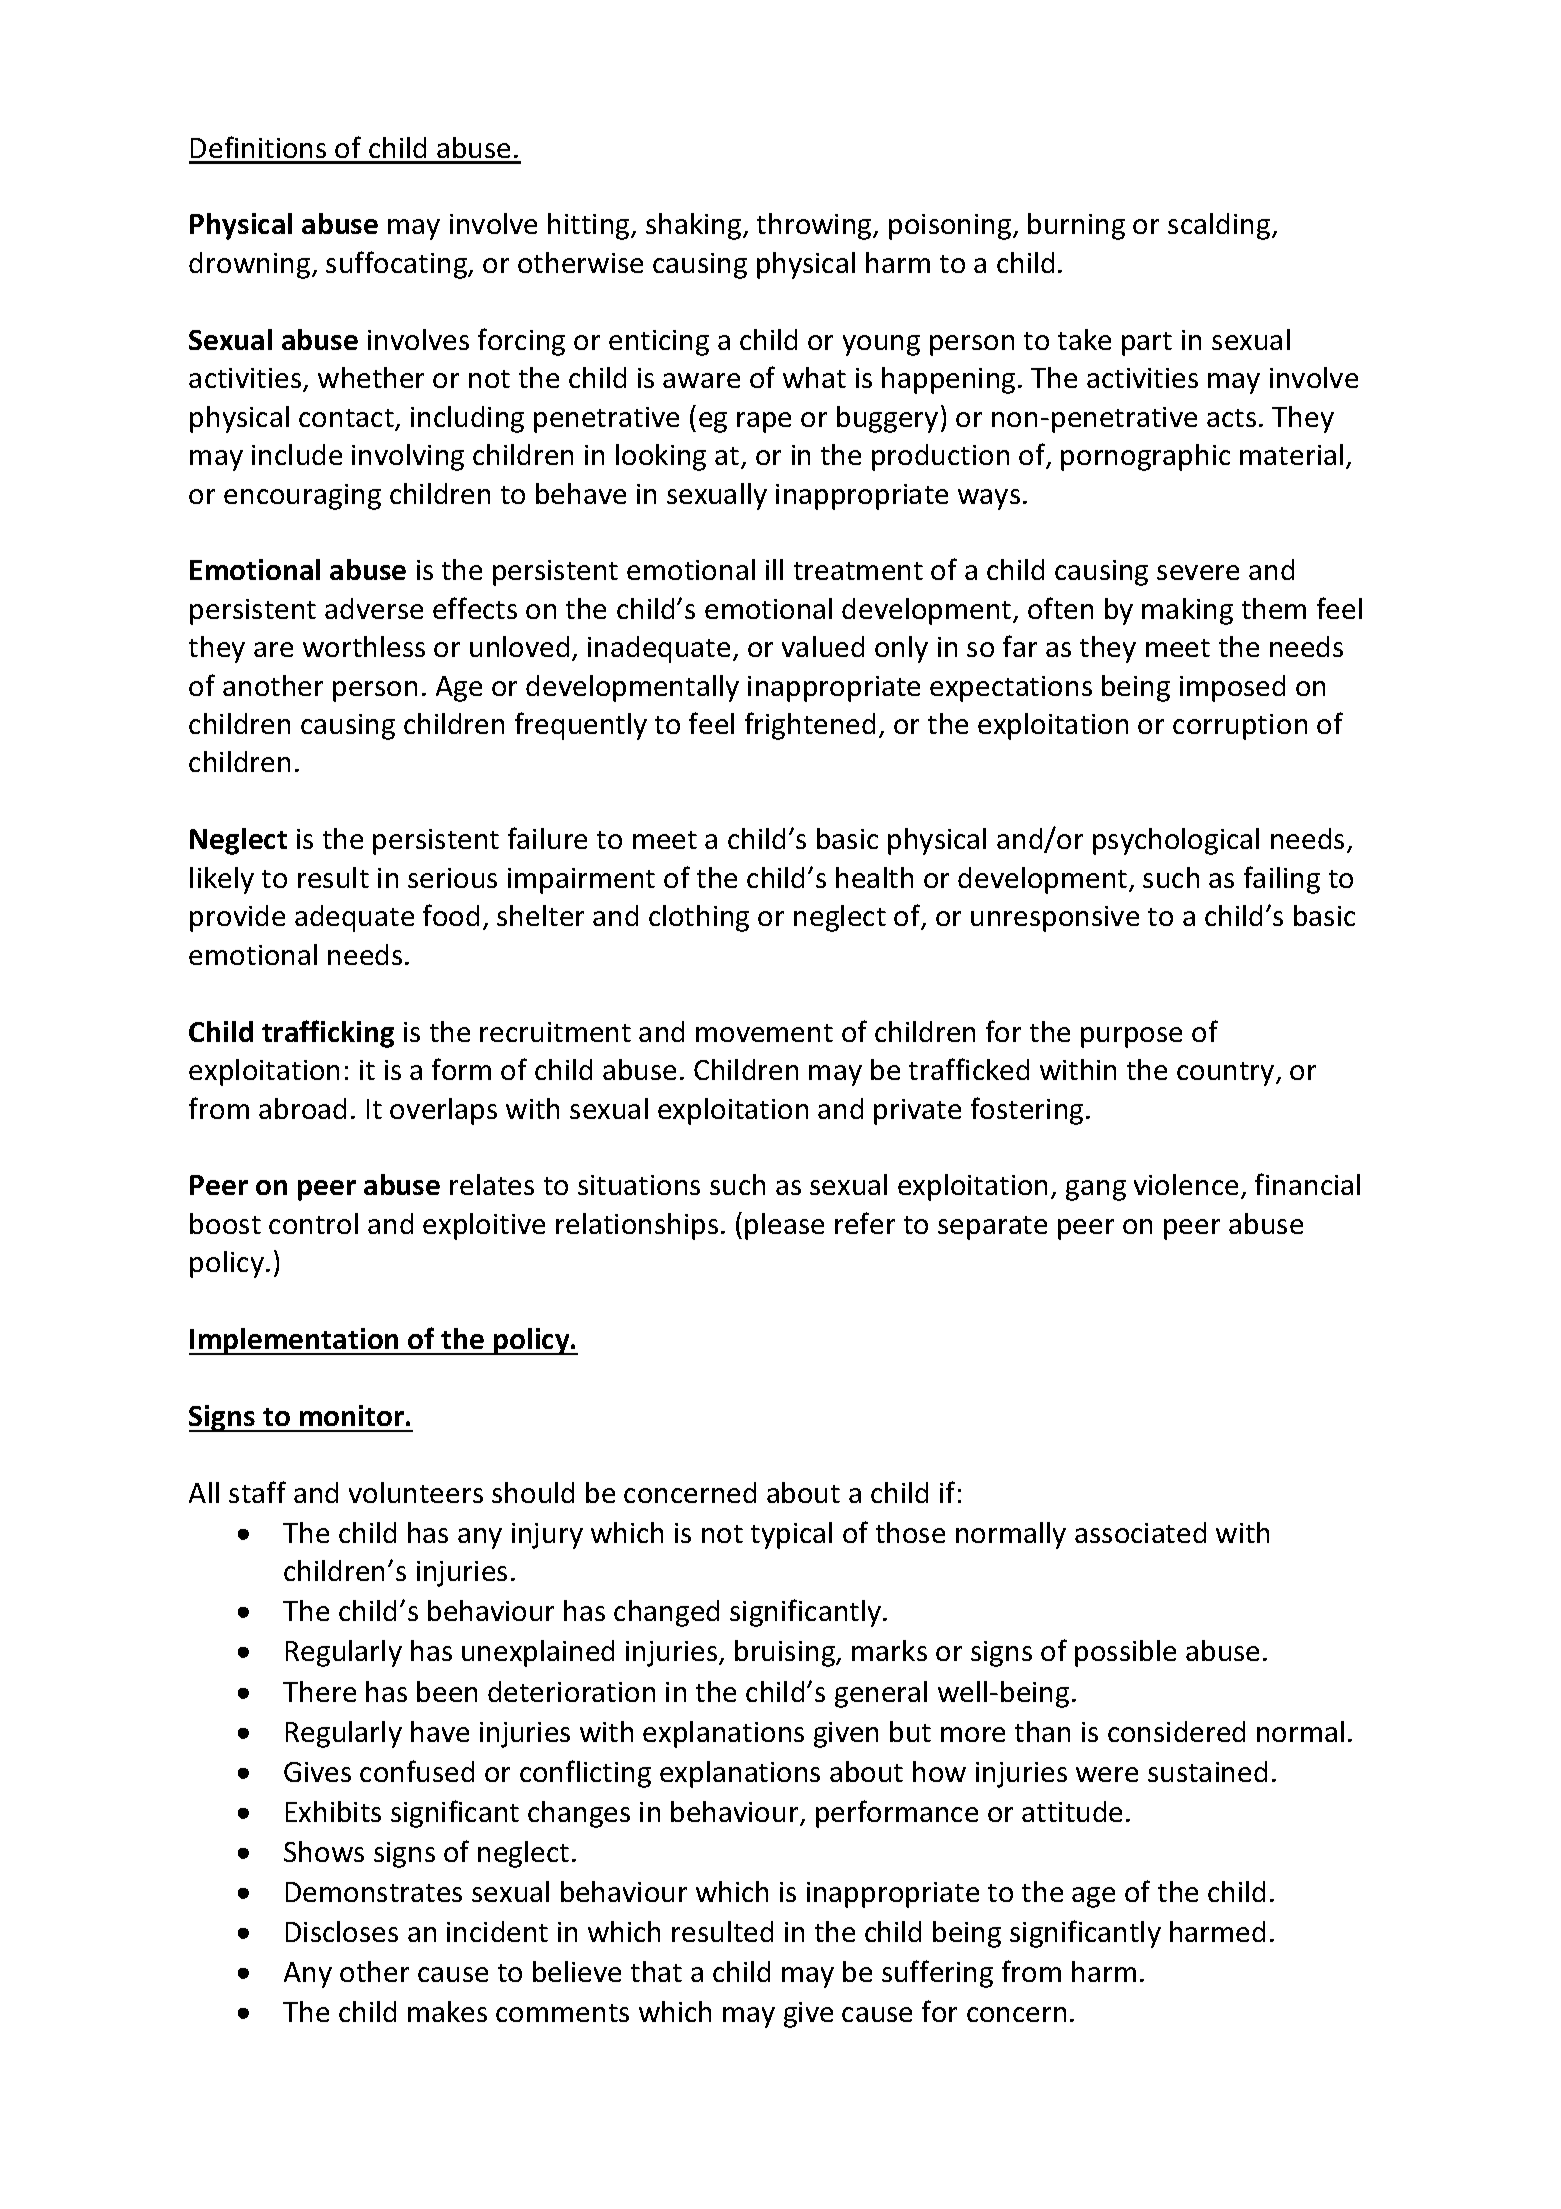 Image resolution: width=1561 pixels, height=2209 pixels. Describe the element at coordinates (398, 265) in the image. I see `suffocating` at that location.
